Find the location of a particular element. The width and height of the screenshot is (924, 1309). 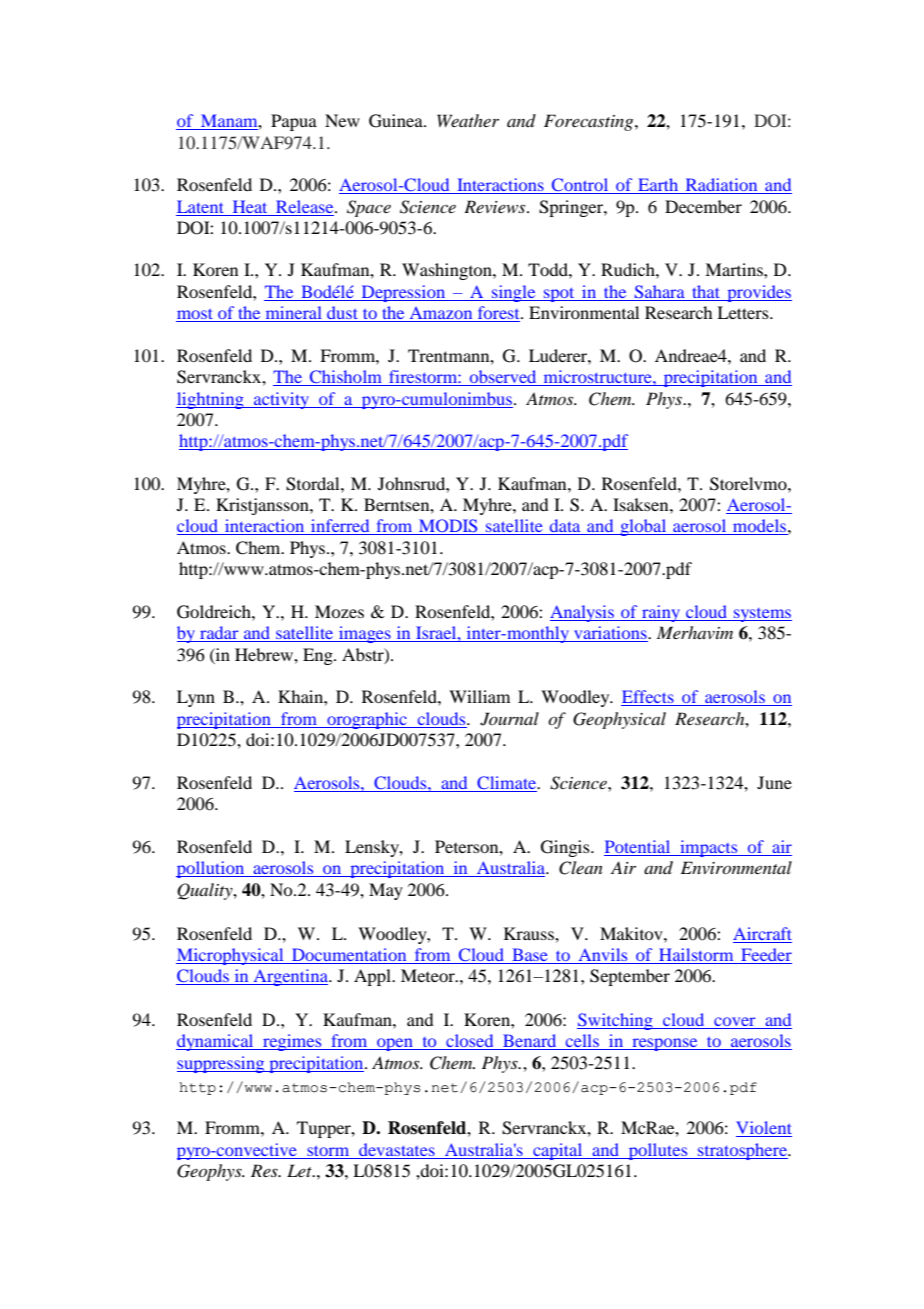

Radiation is located at coordinates (721, 186).
